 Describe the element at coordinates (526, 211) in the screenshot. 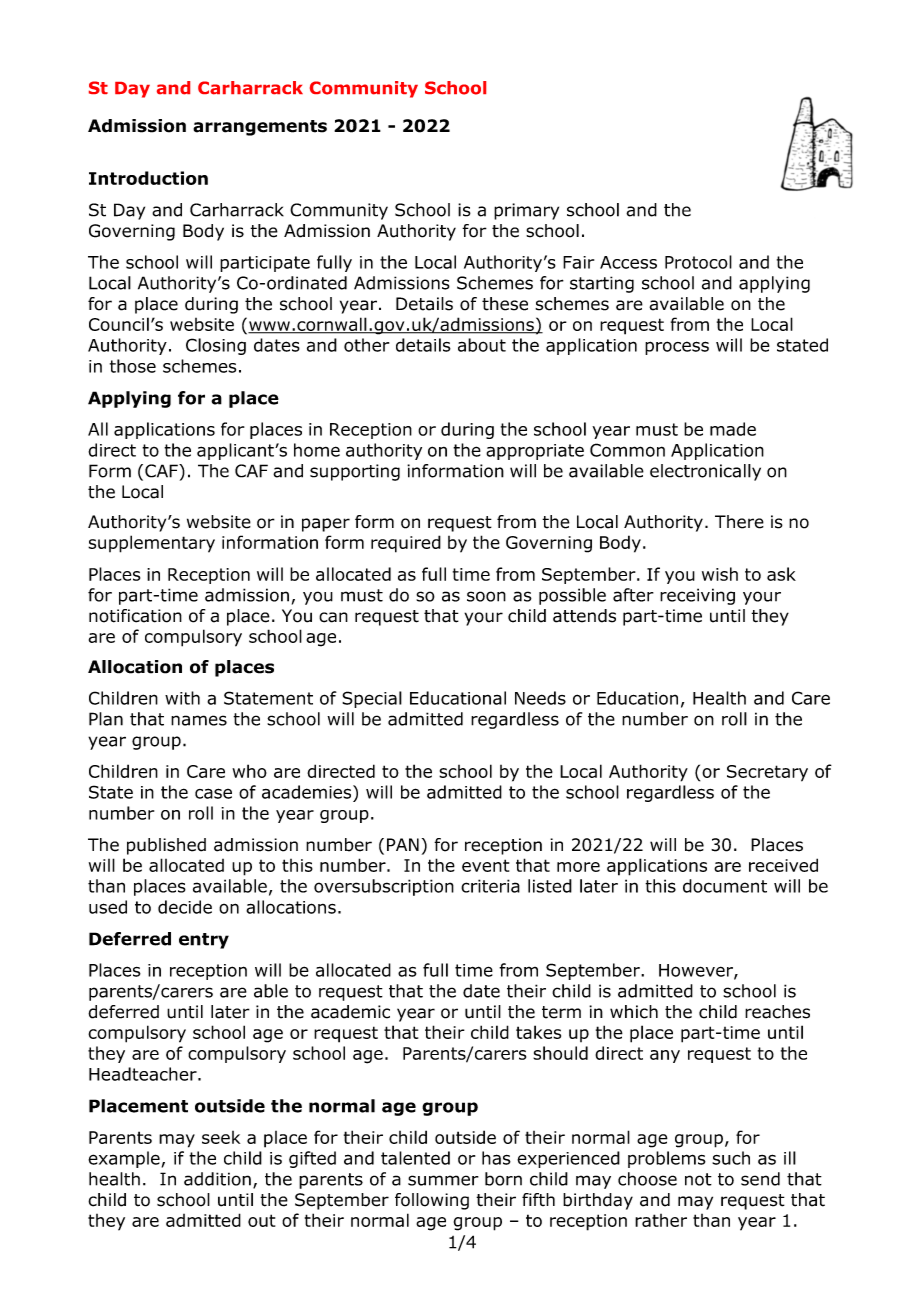

I see `primary` at that location.
